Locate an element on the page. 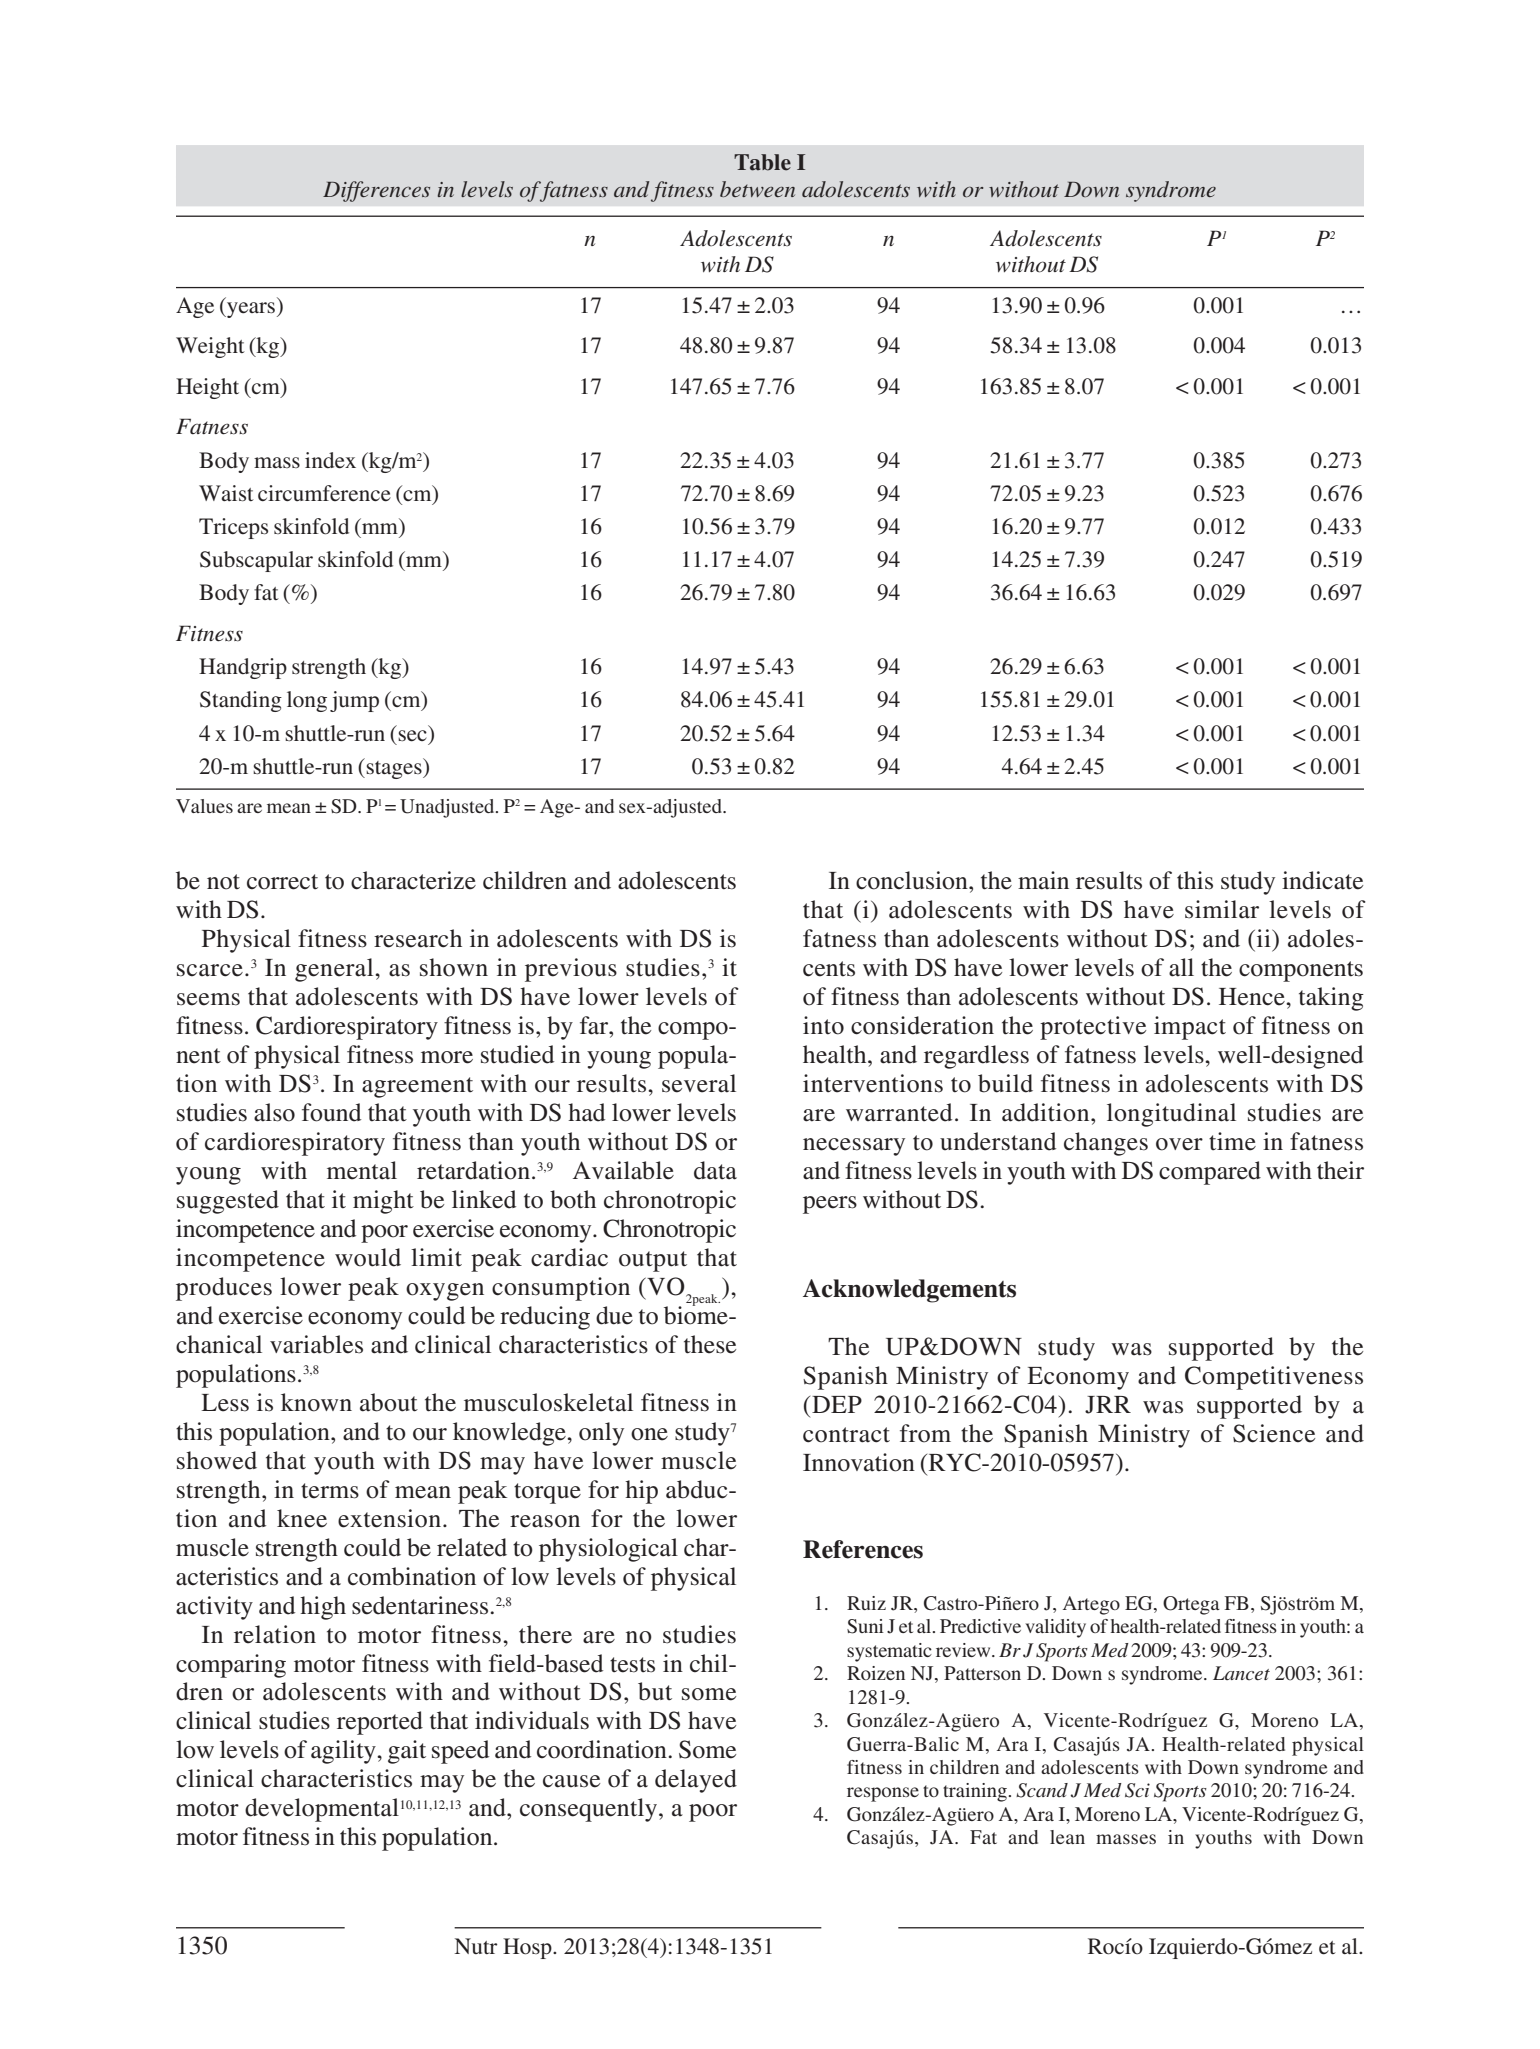 The height and width of the page is (2049, 1540). Nutr is located at coordinates (476, 1946).
